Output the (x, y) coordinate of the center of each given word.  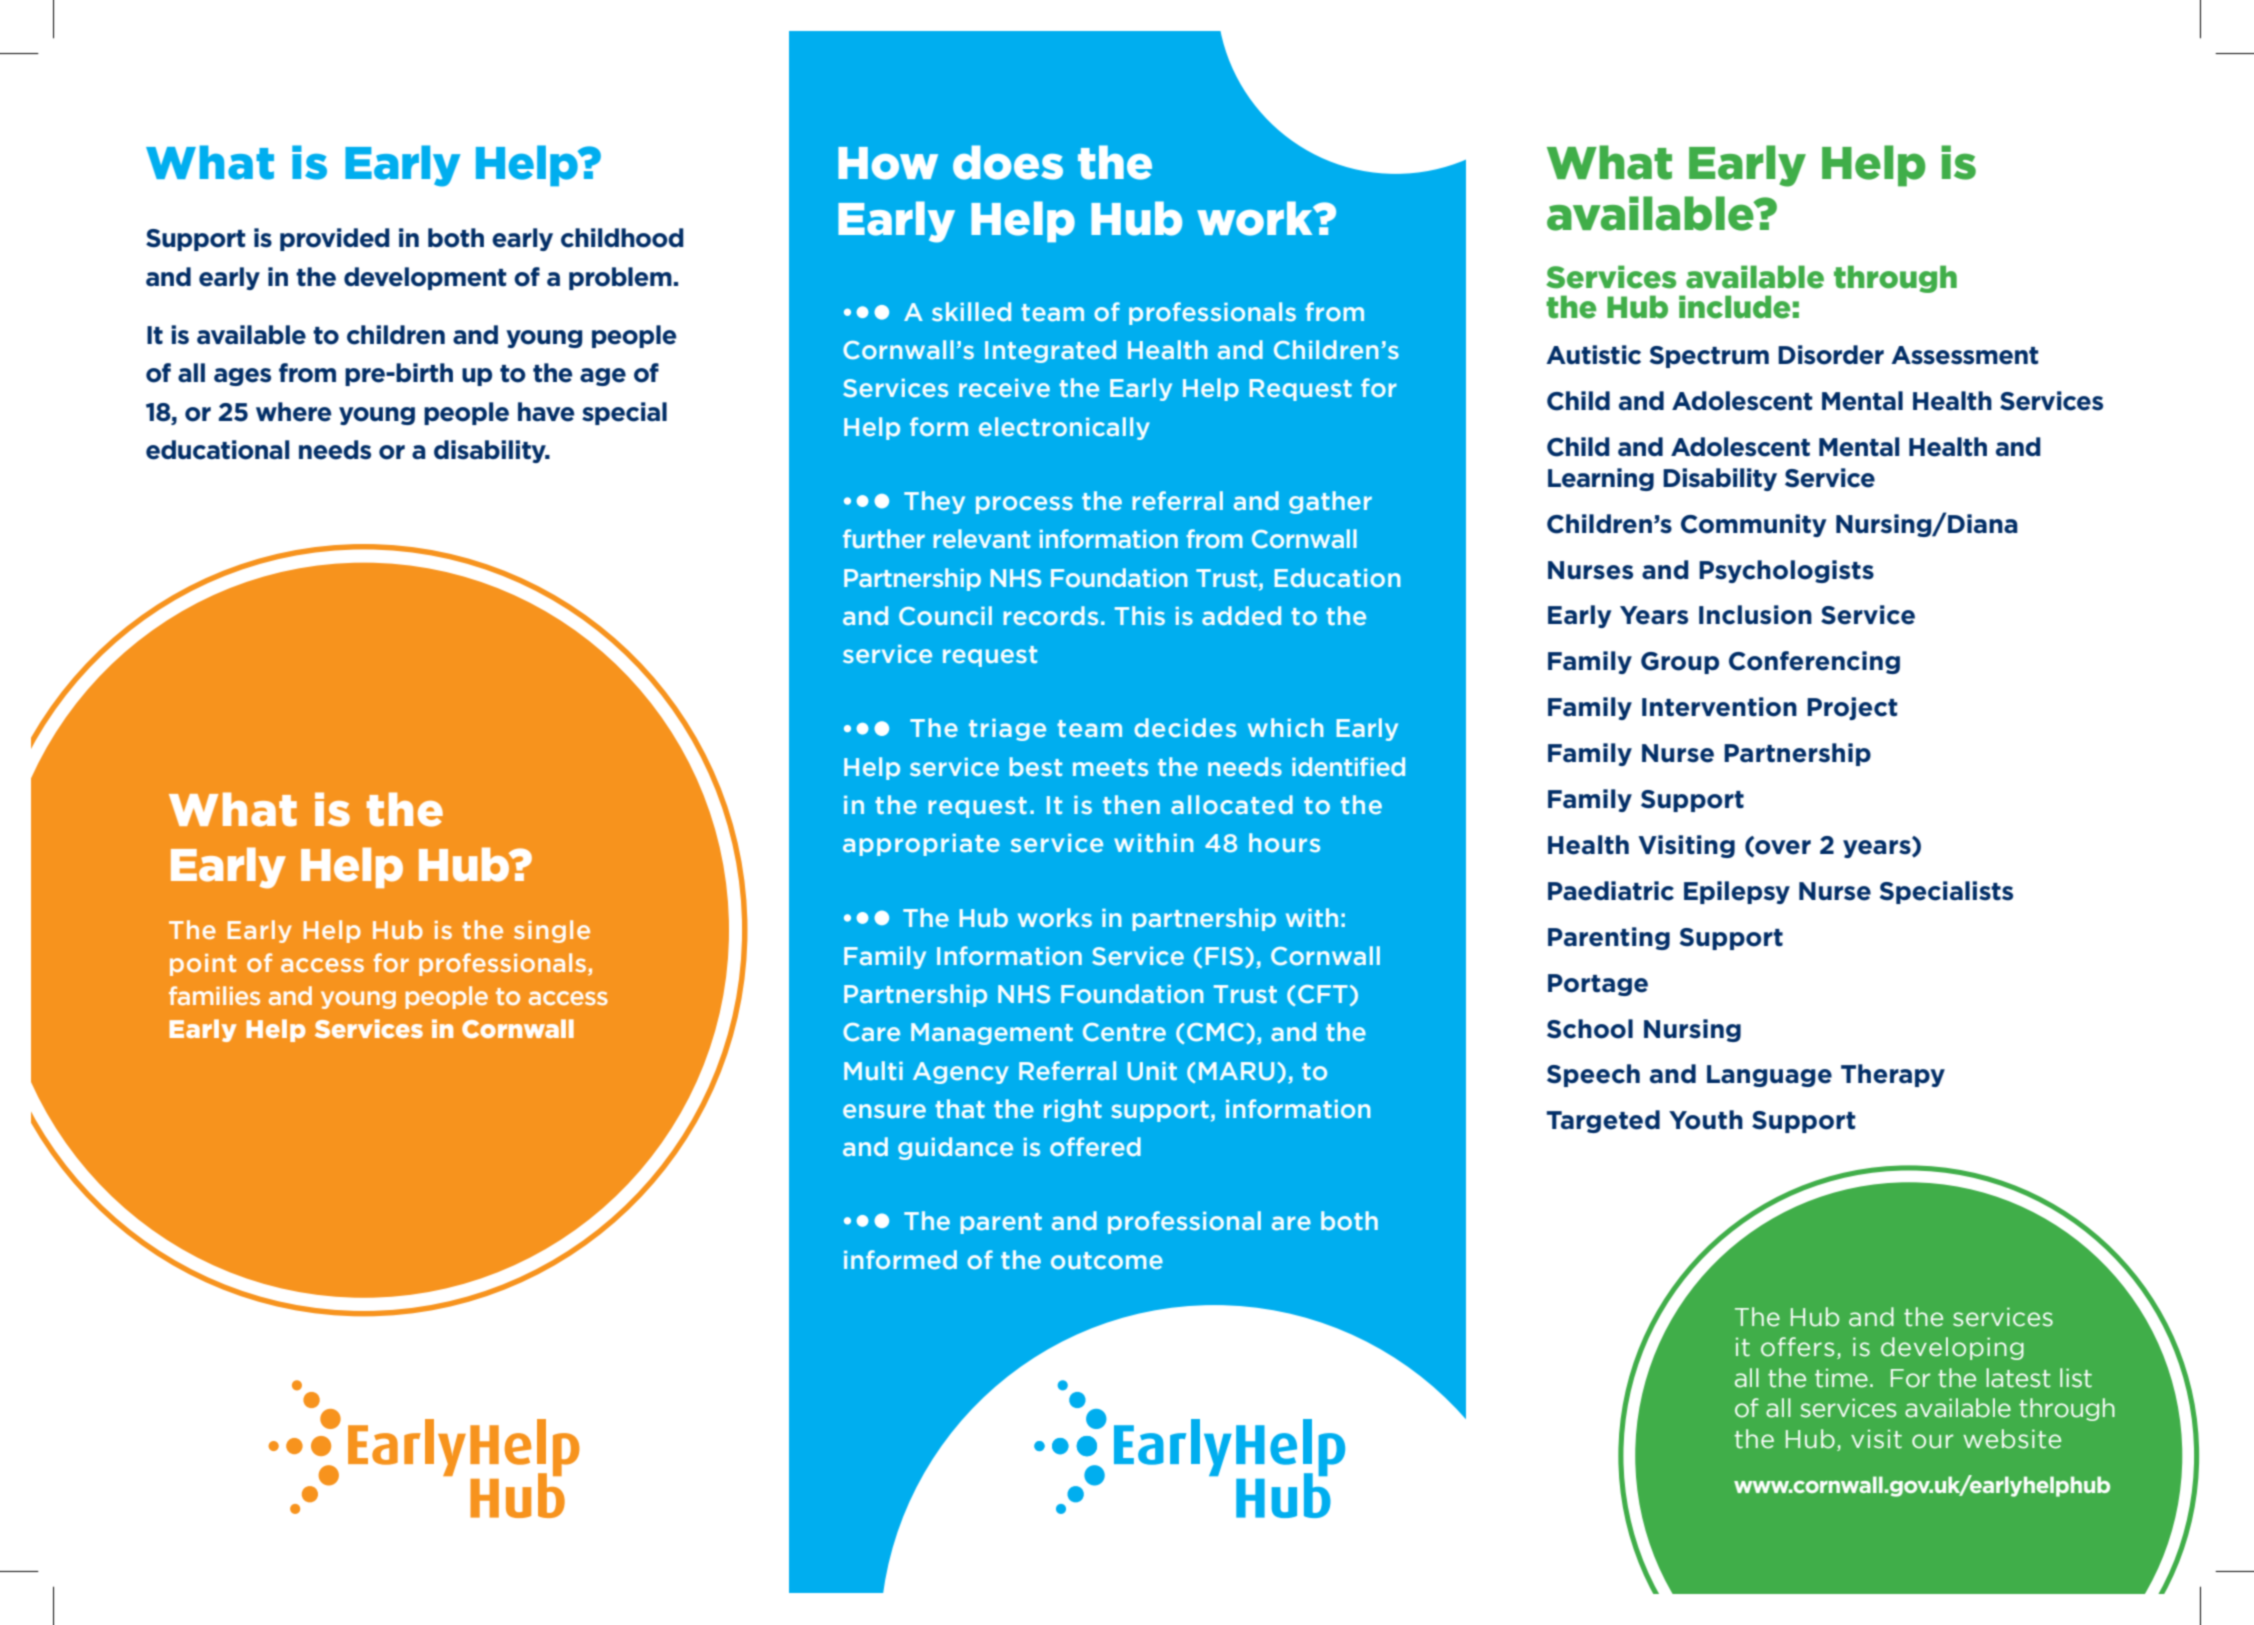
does (1008, 162)
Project (1852, 708)
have (546, 412)
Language (1769, 1076)
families (214, 995)
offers (1797, 1347)
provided (335, 239)
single (552, 931)
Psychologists (1786, 571)
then (1131, 804)
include (1735, 307)
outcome (1107, 1260)
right (1073, 1110)
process (1024, 505)
